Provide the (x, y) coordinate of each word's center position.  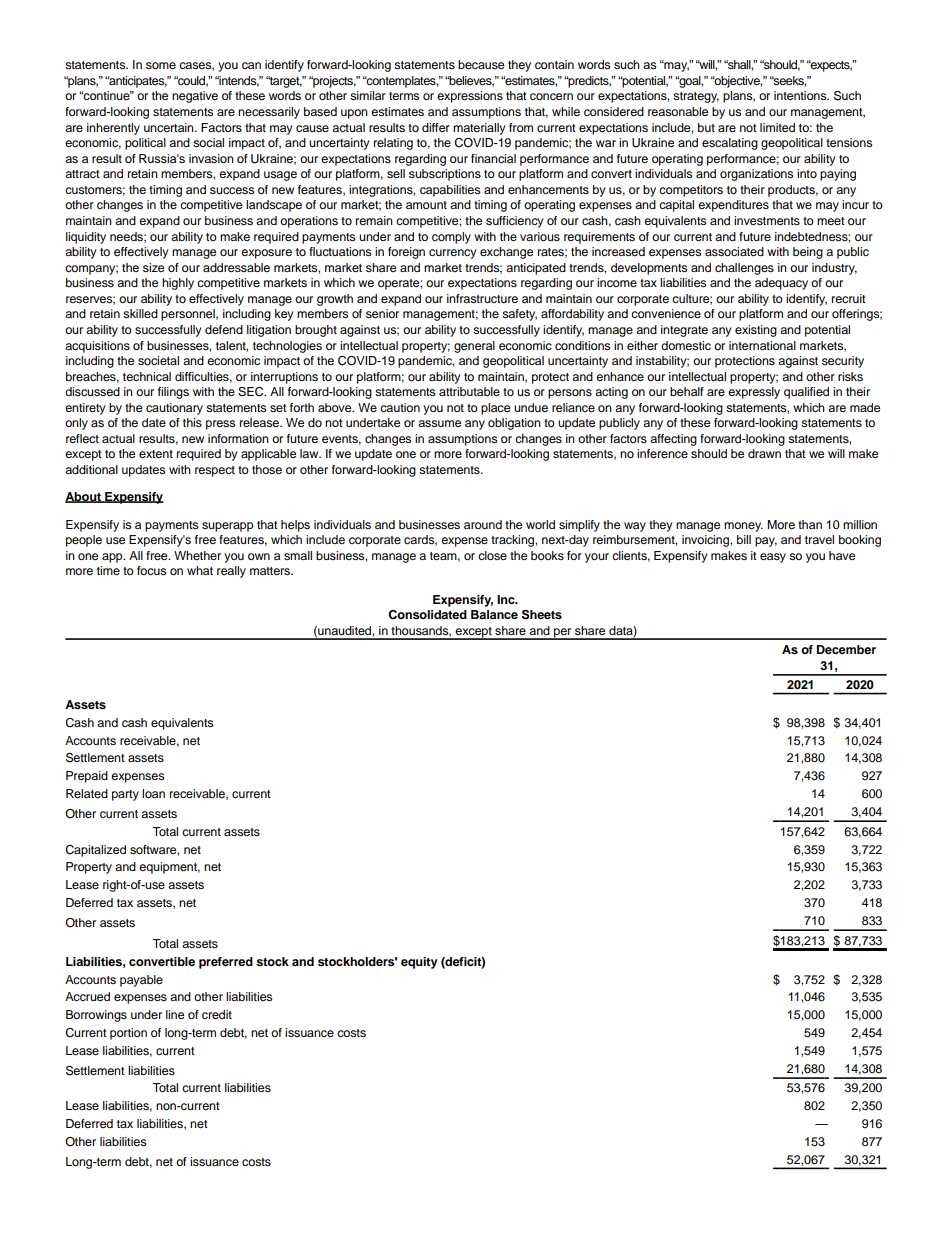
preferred (226, 963)
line (175, 1014)
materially (479, 129)
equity (419, 963)
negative (195, 97)
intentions (801, 95)
